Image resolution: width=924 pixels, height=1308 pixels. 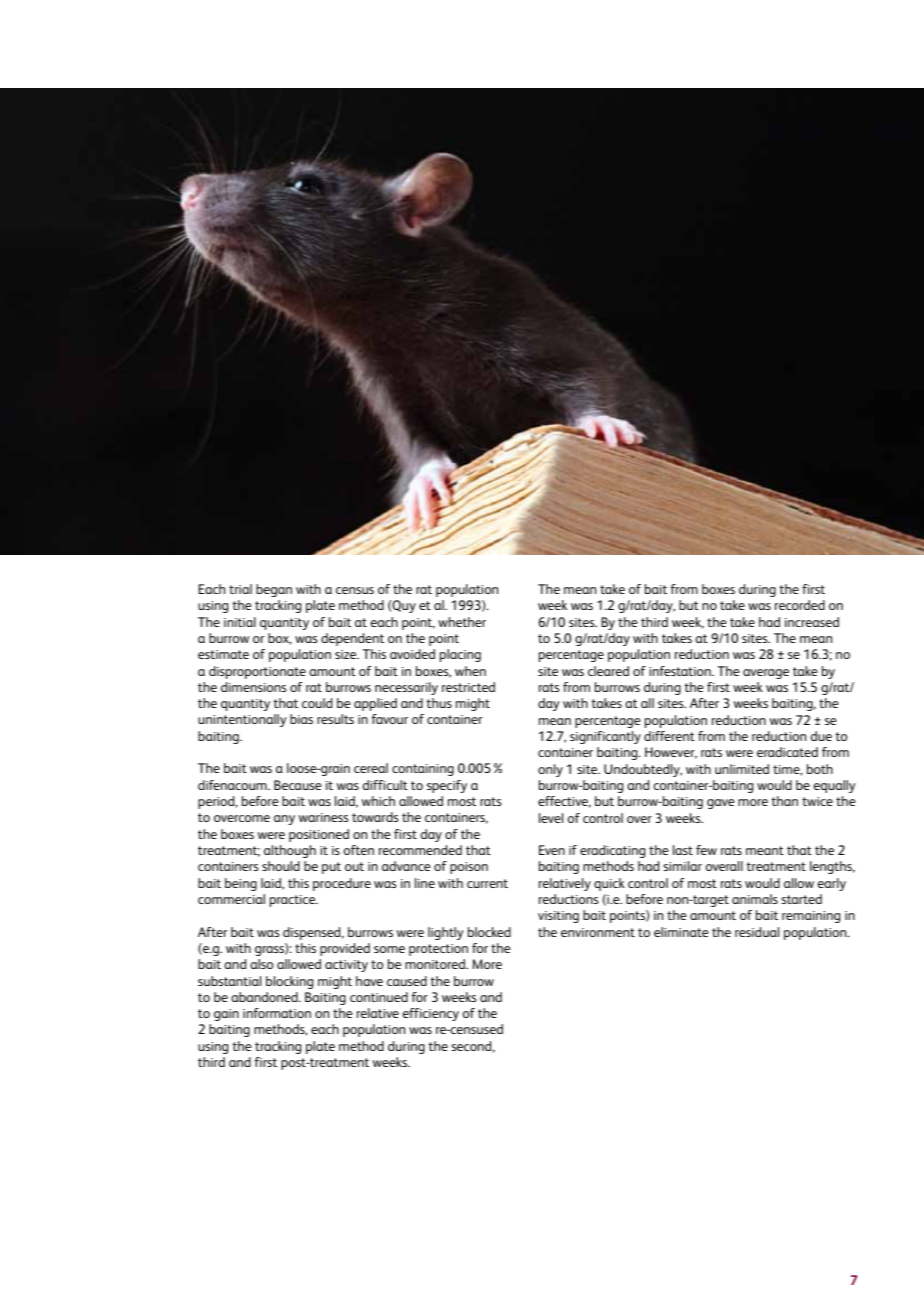 What do you see at coordinates (431, 1014) in the document?
I see `efficiency` at bounding box center [431, 1014].
